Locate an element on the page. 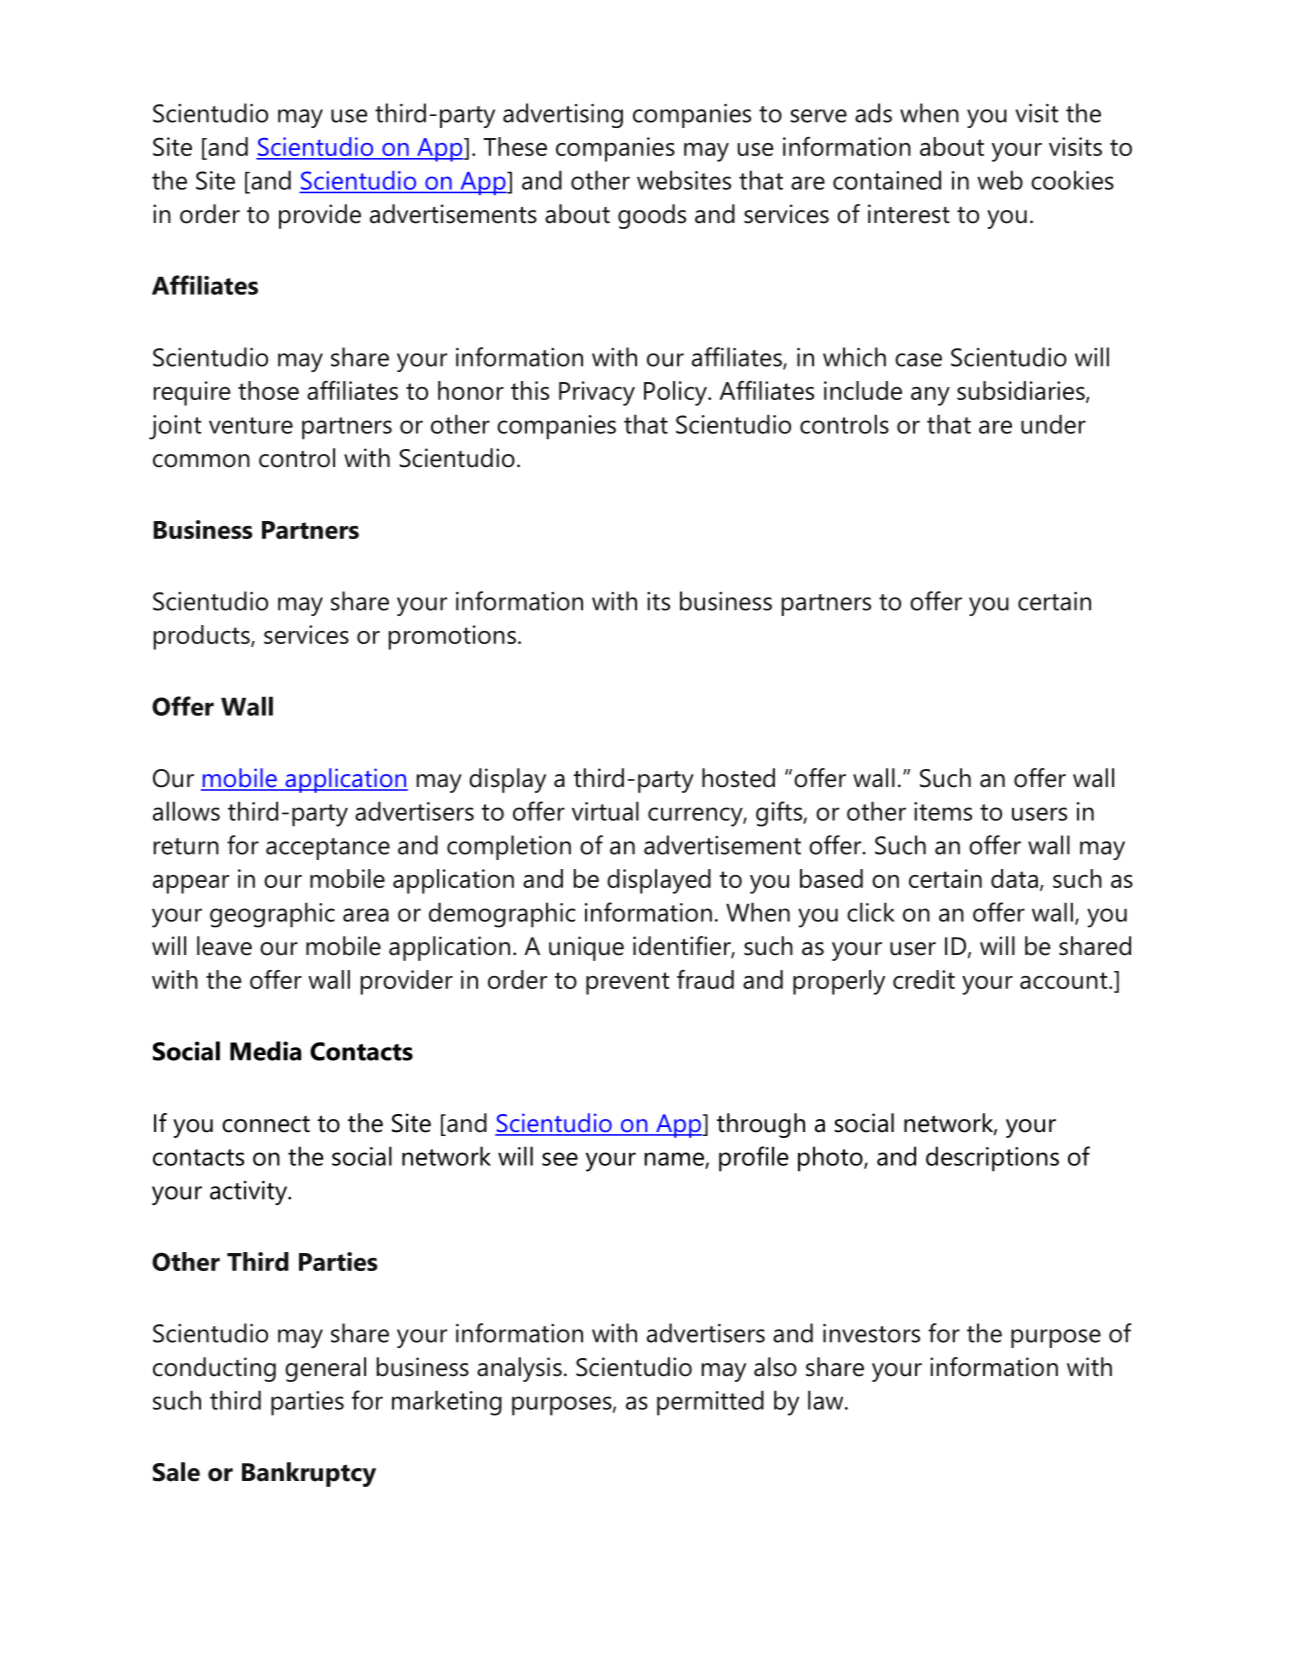 The height and width of the document is (1669, 1290). contained is located at coordinates (887, 180).
